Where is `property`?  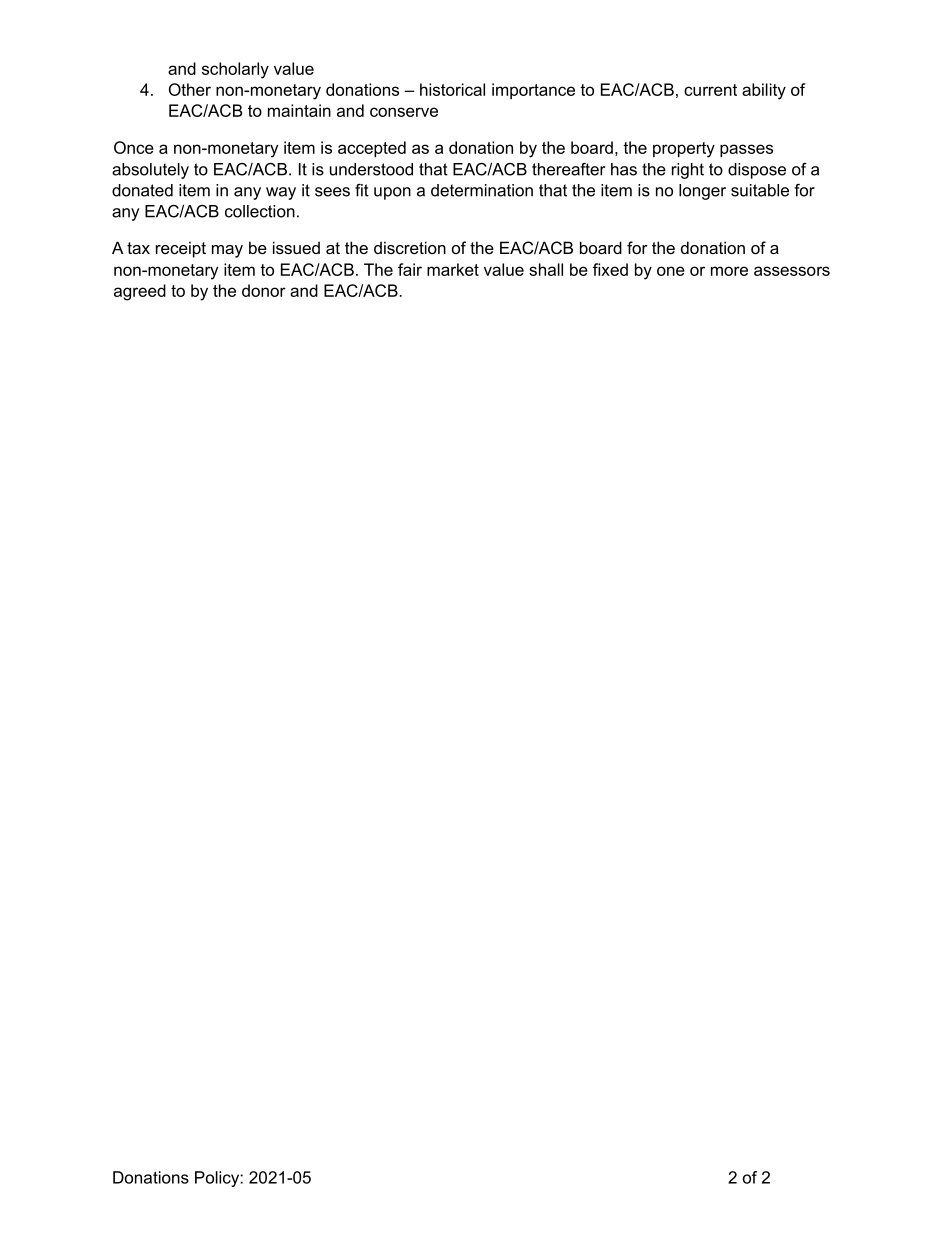 property is located at coordinates (684, 150).
